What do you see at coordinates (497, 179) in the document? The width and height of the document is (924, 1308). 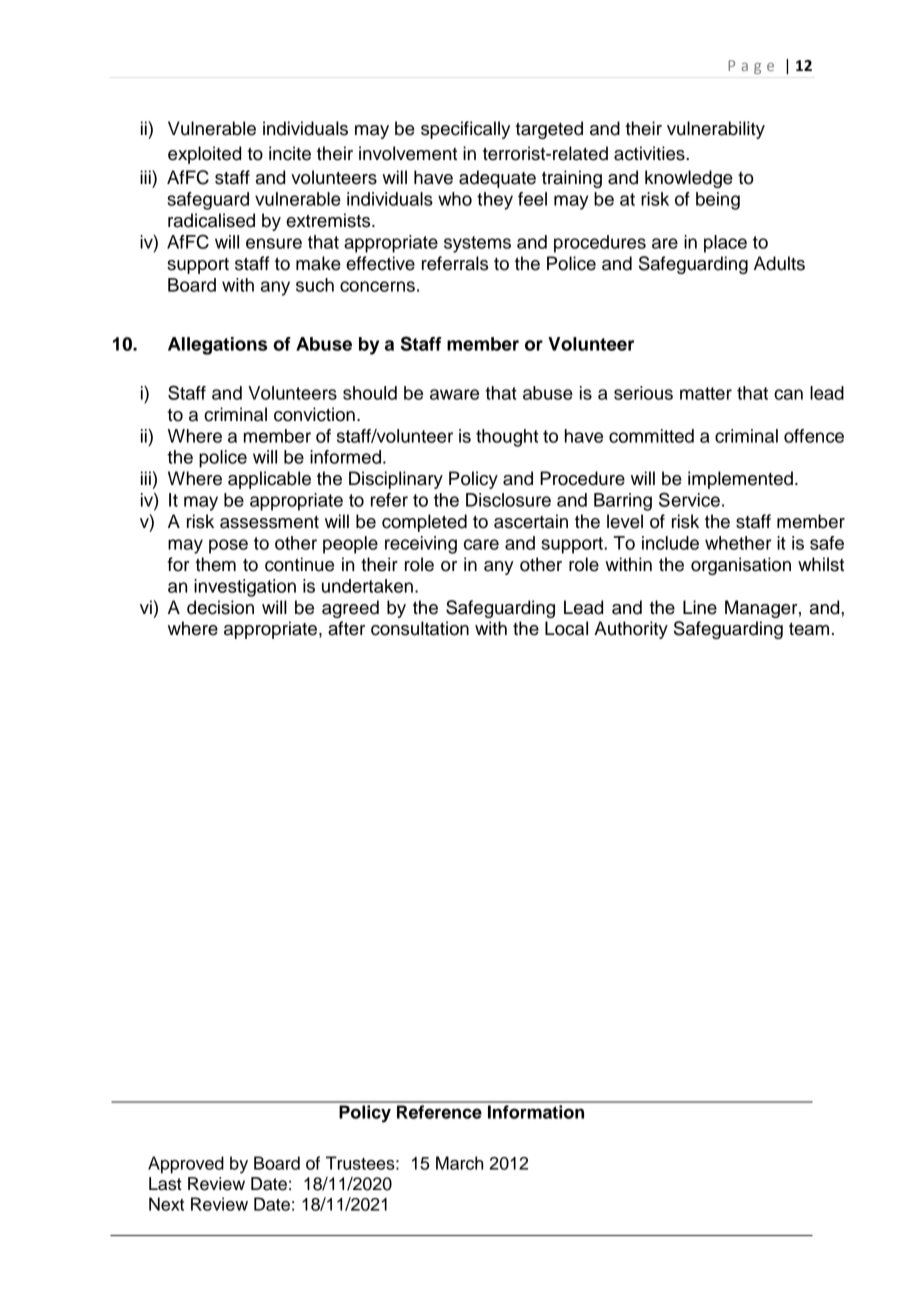 I see `adequate` at bounding box center [497, 179].
